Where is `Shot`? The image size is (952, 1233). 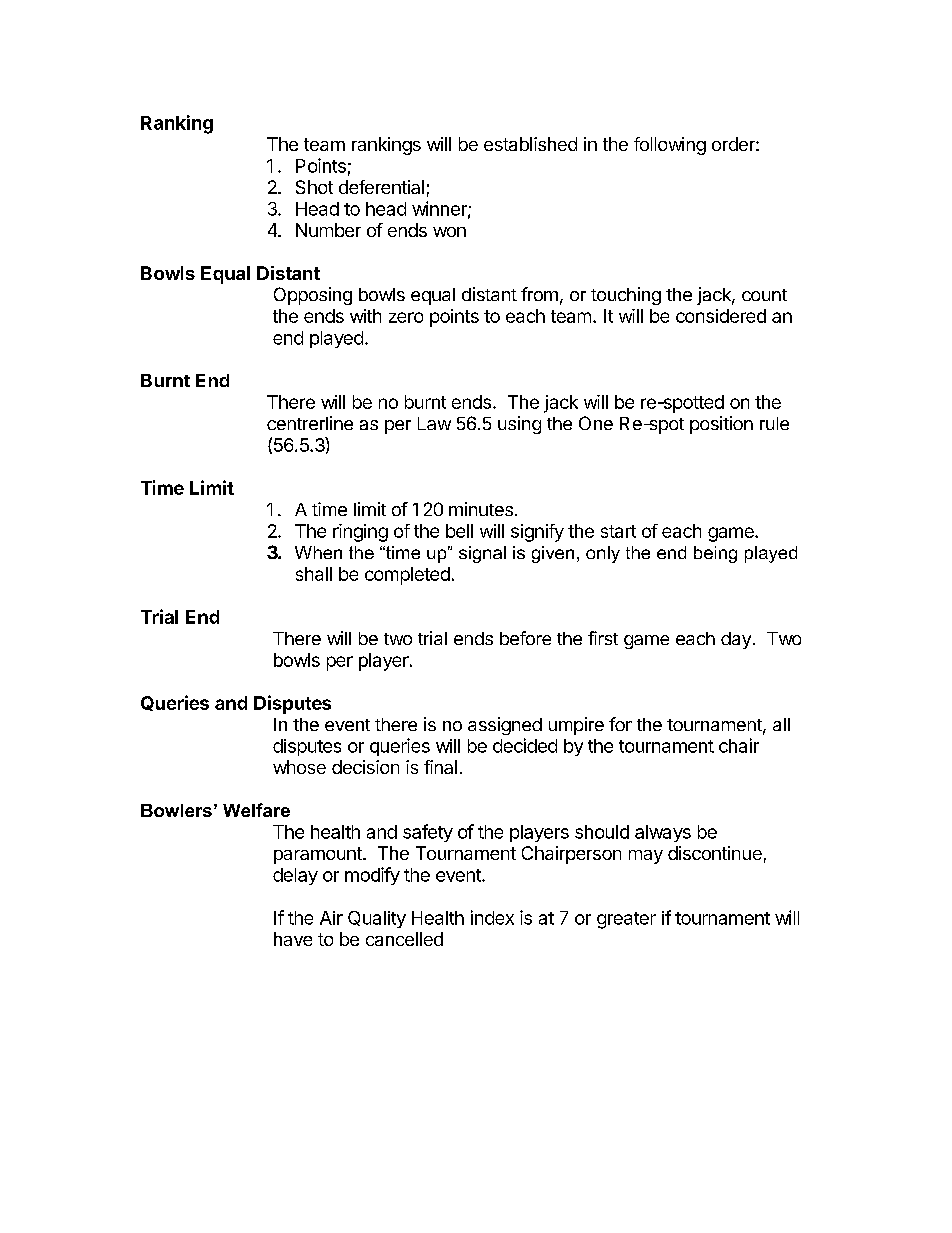
Shot is located at coordinates (314, 187).
